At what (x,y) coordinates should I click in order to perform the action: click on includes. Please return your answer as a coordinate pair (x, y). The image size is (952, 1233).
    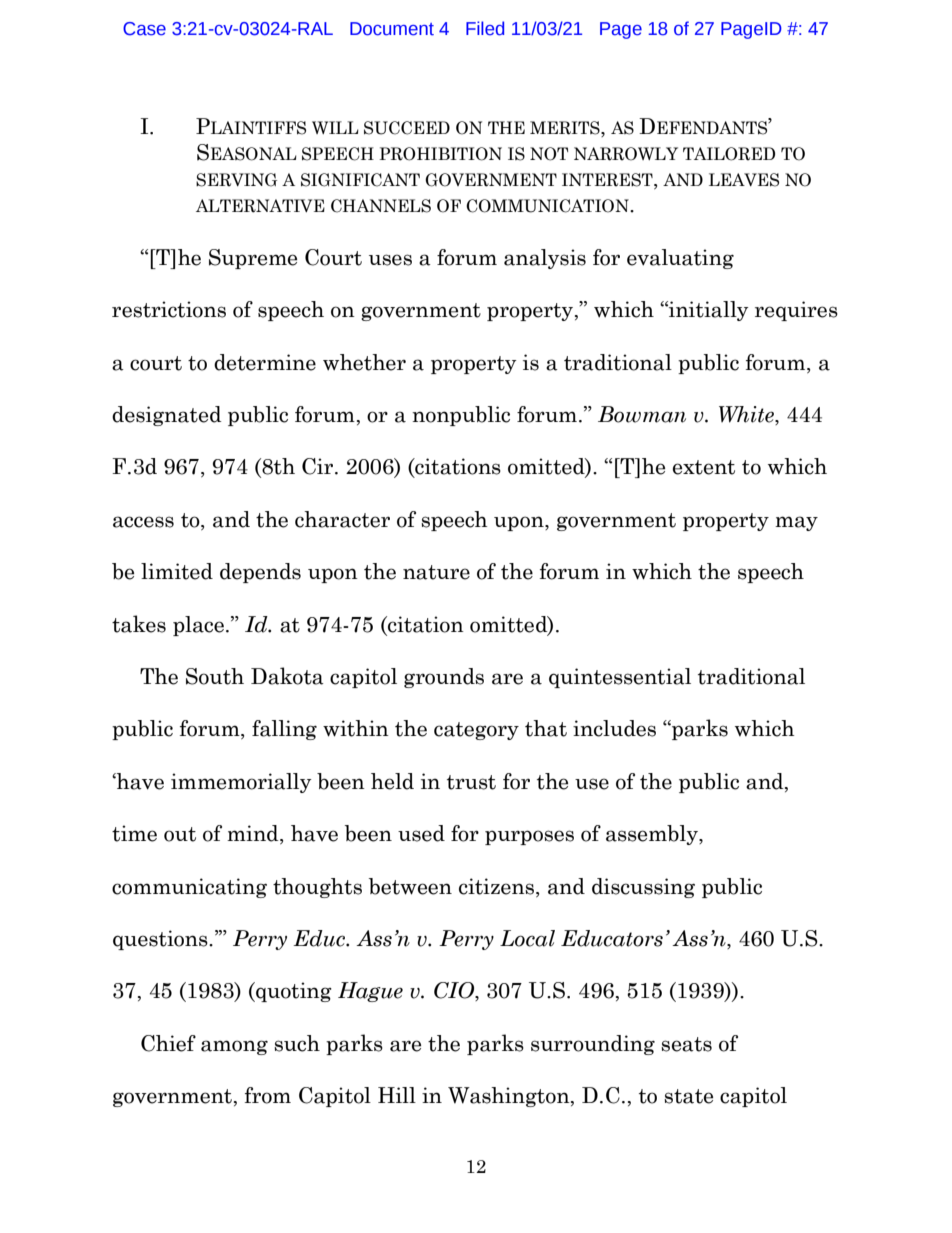
    Looking at the image, I should click on (614, 728).
